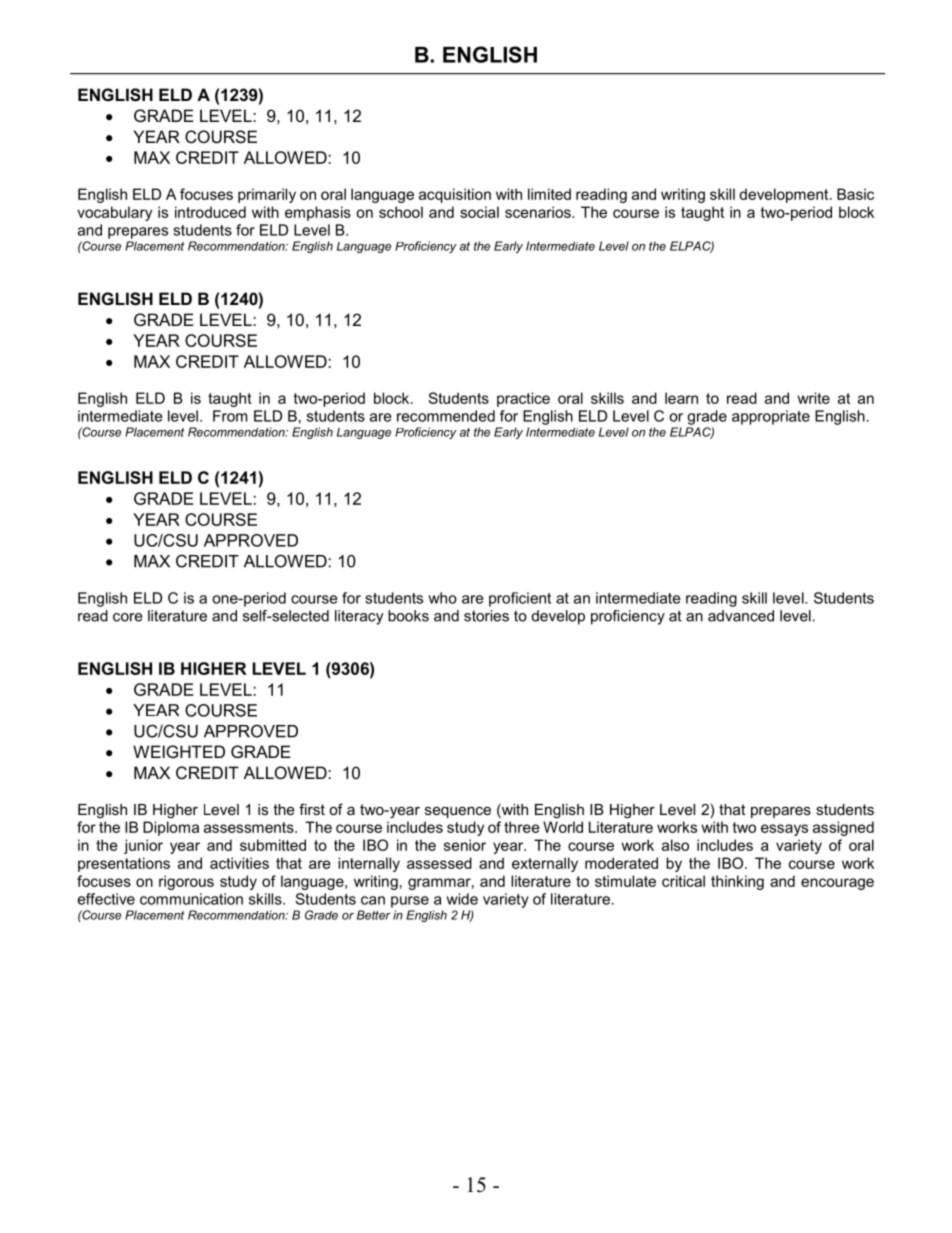 Image resolution: width=952 pixels, height=1233 pixels. Describe the element at coordinates (479, 212) in the screenshot. I see `social` at that location.
